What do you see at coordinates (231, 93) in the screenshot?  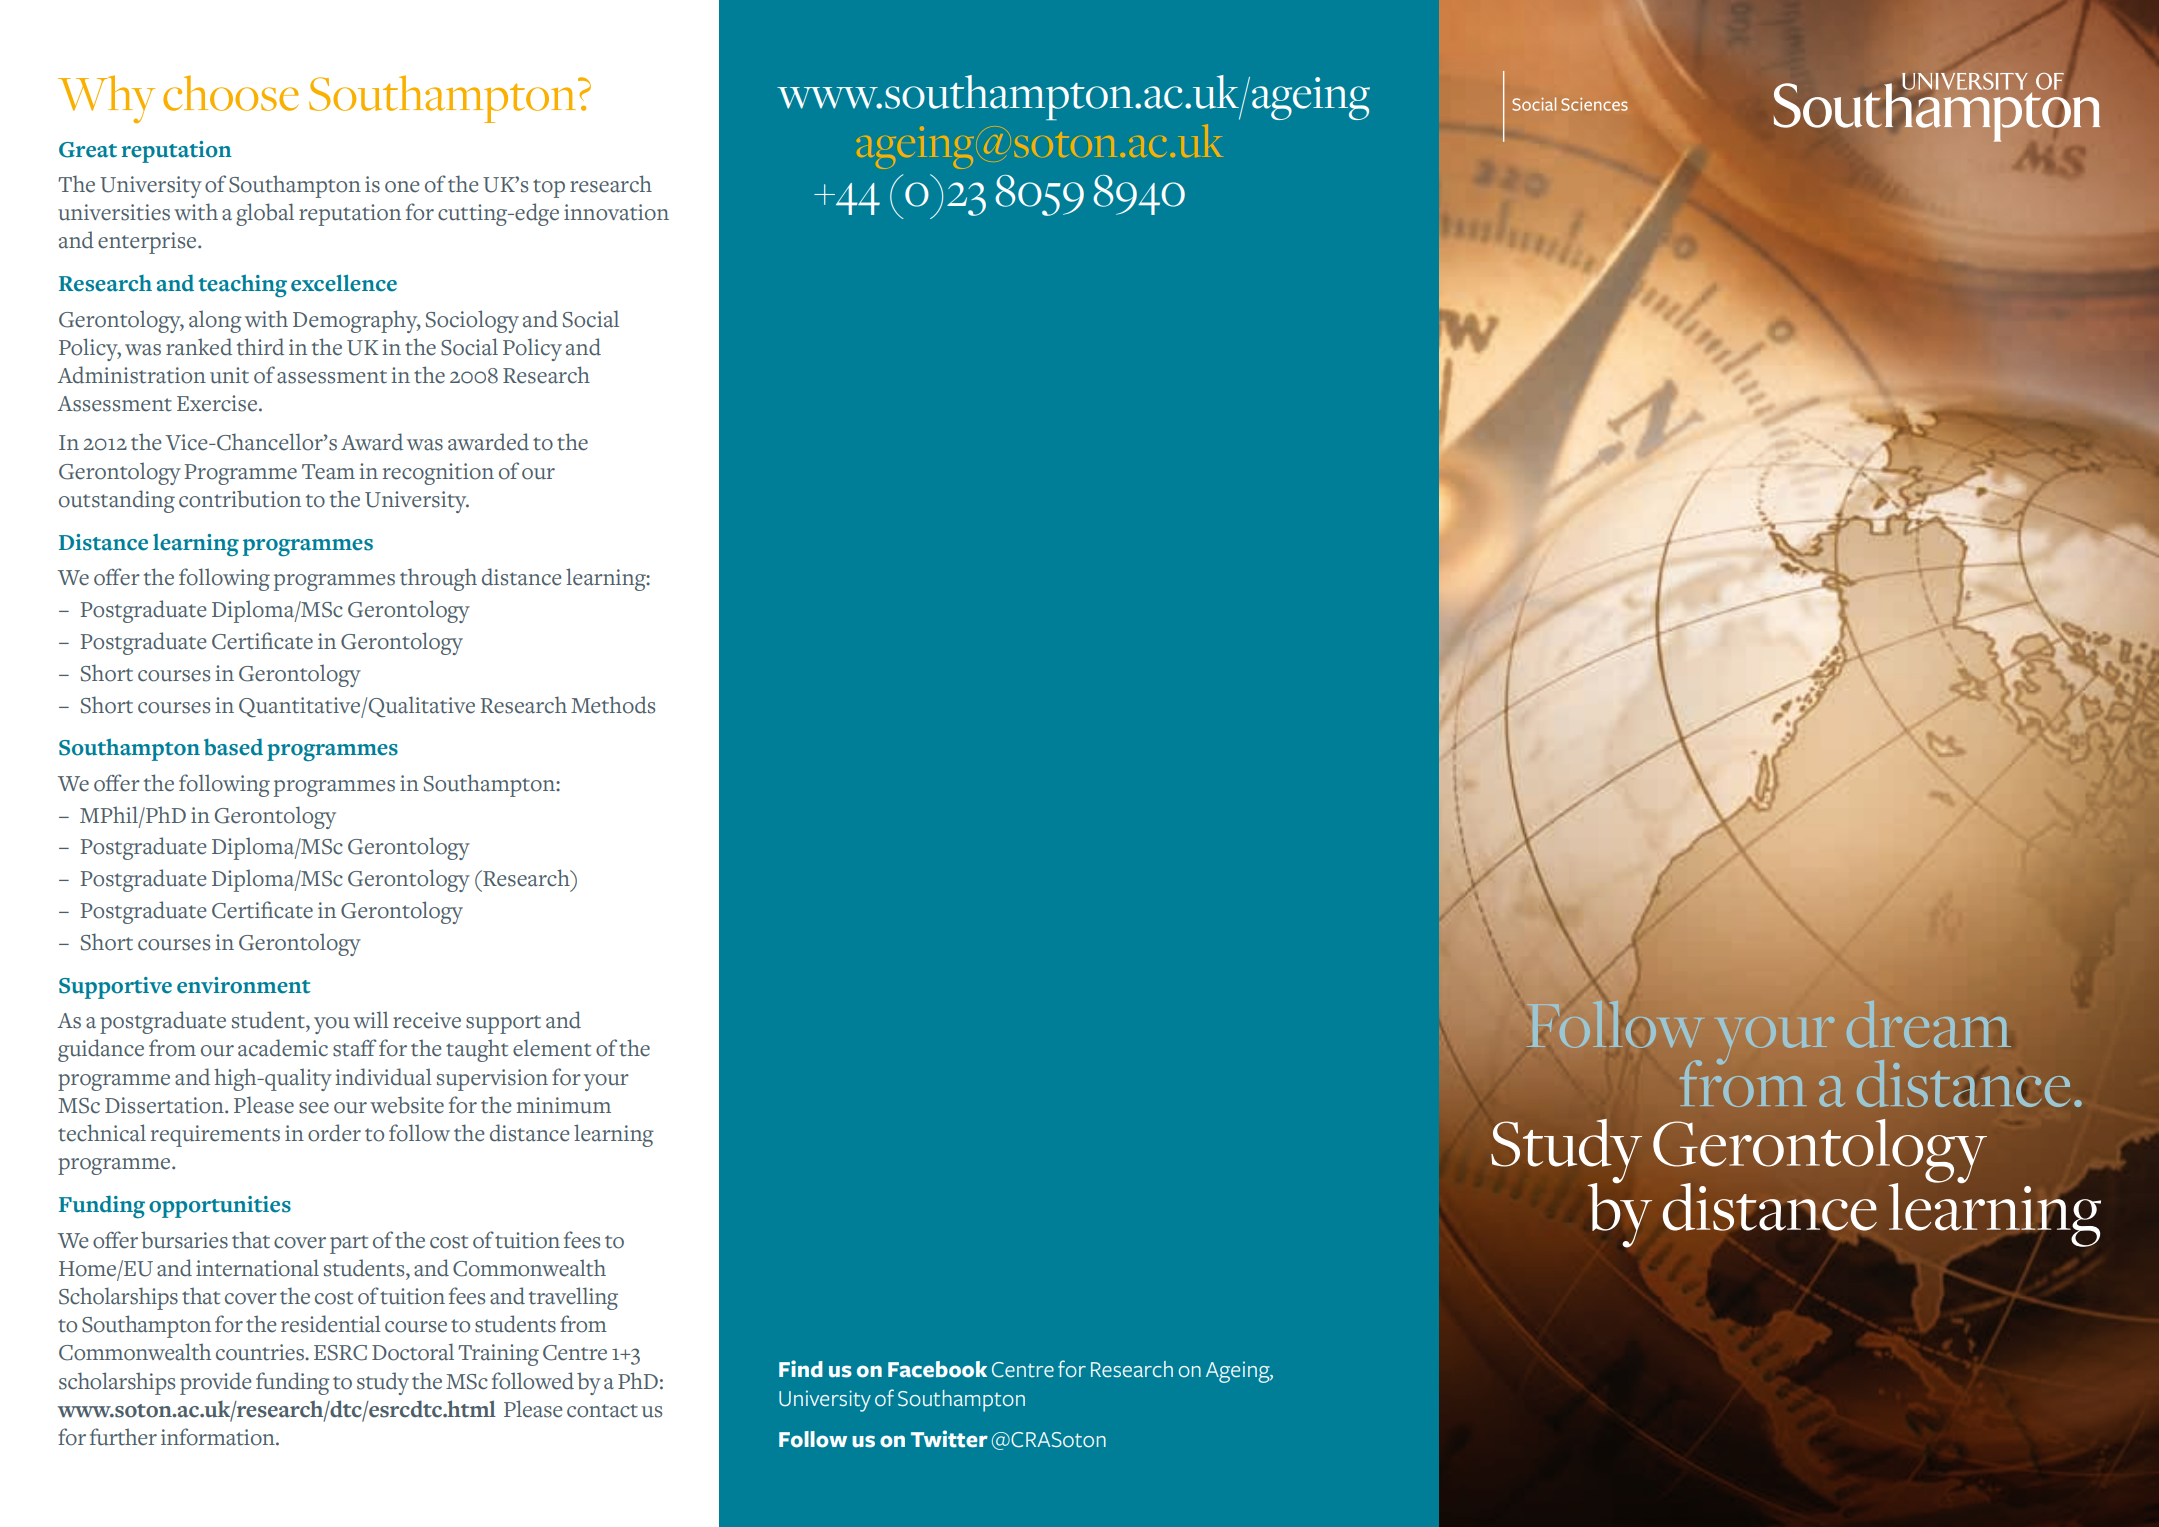 I see `choose` at bounding box center [231, 93].
